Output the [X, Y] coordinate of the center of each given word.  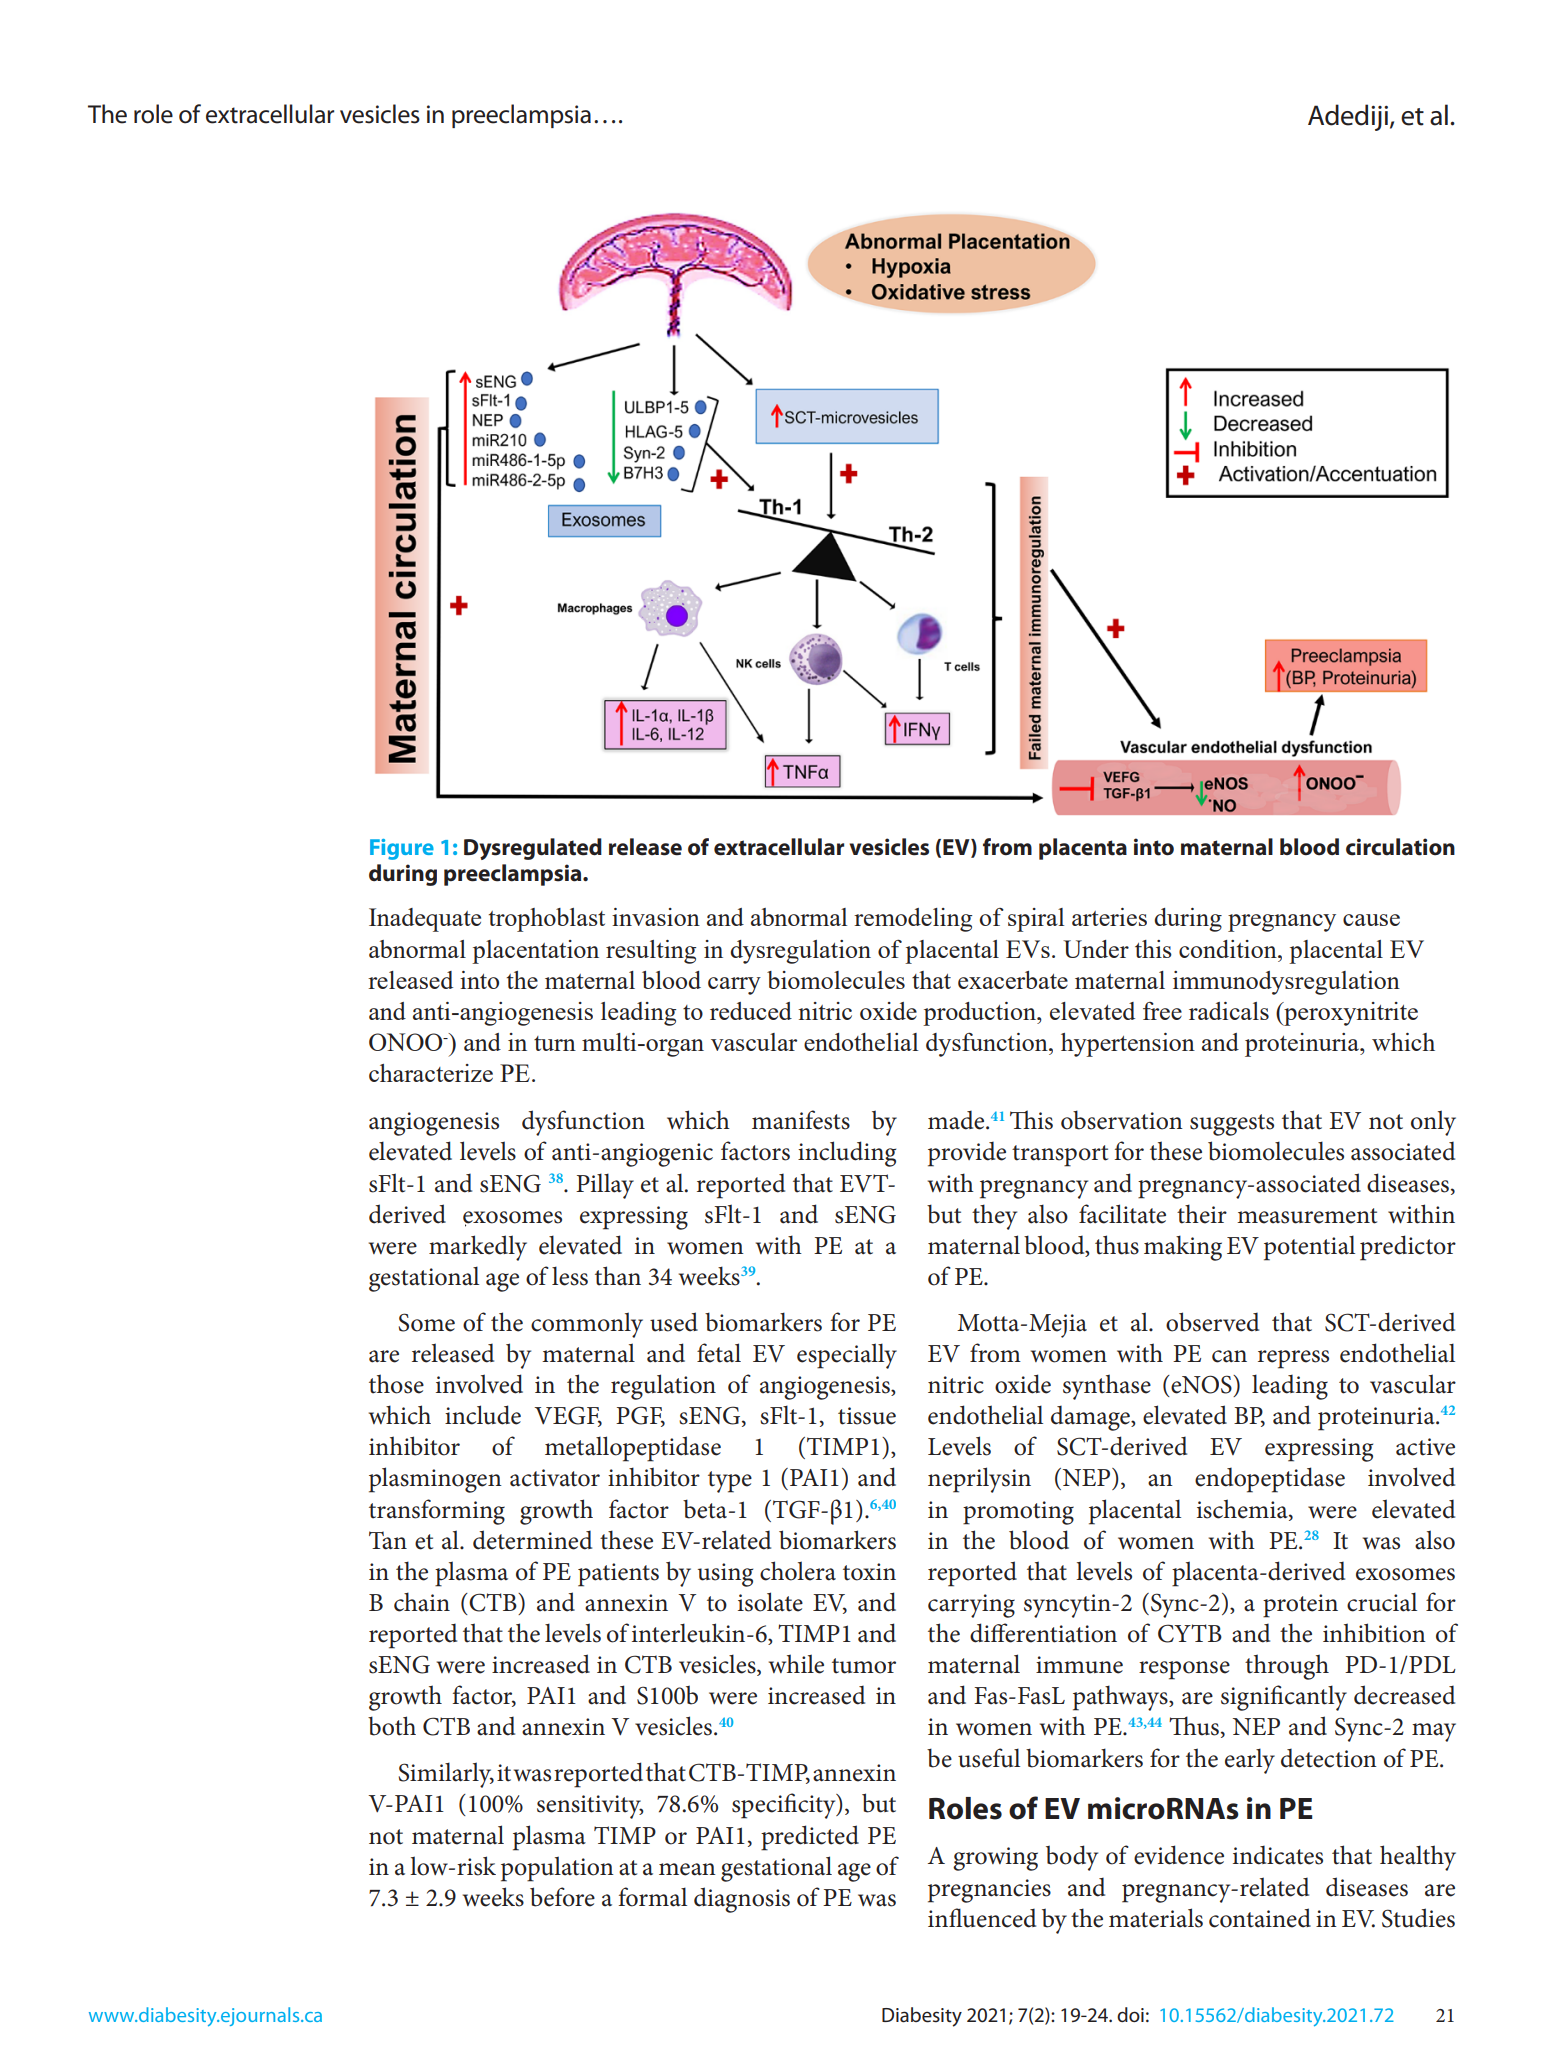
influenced [982, 1918]
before [562, 1897]
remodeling [913, 920]
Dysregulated [533, 849]
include [483, 1415]
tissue [867, 1416]
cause [1371, 920]
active [1425, 1447]
